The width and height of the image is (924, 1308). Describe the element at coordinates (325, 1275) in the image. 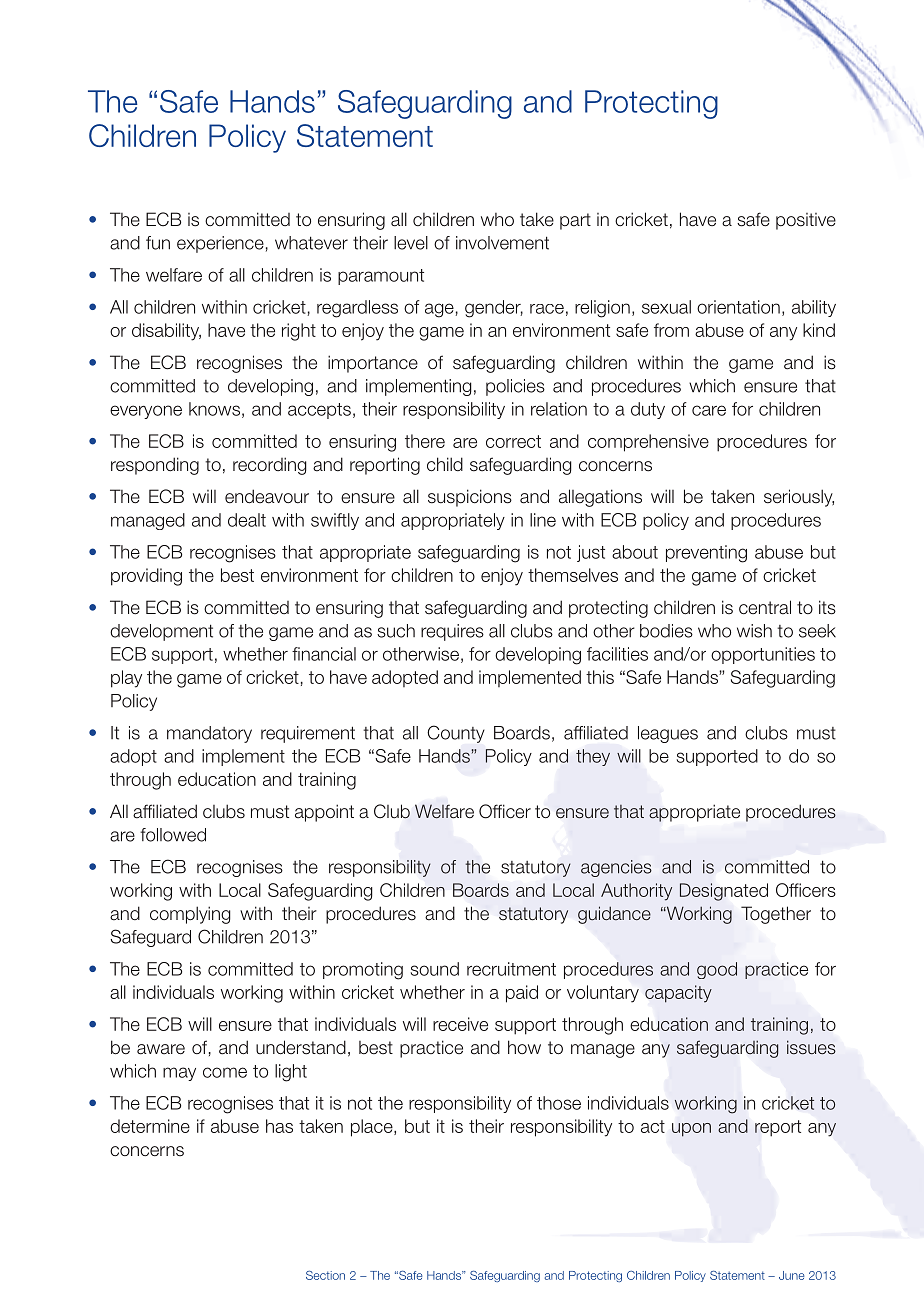

I see `Section` at that location.
